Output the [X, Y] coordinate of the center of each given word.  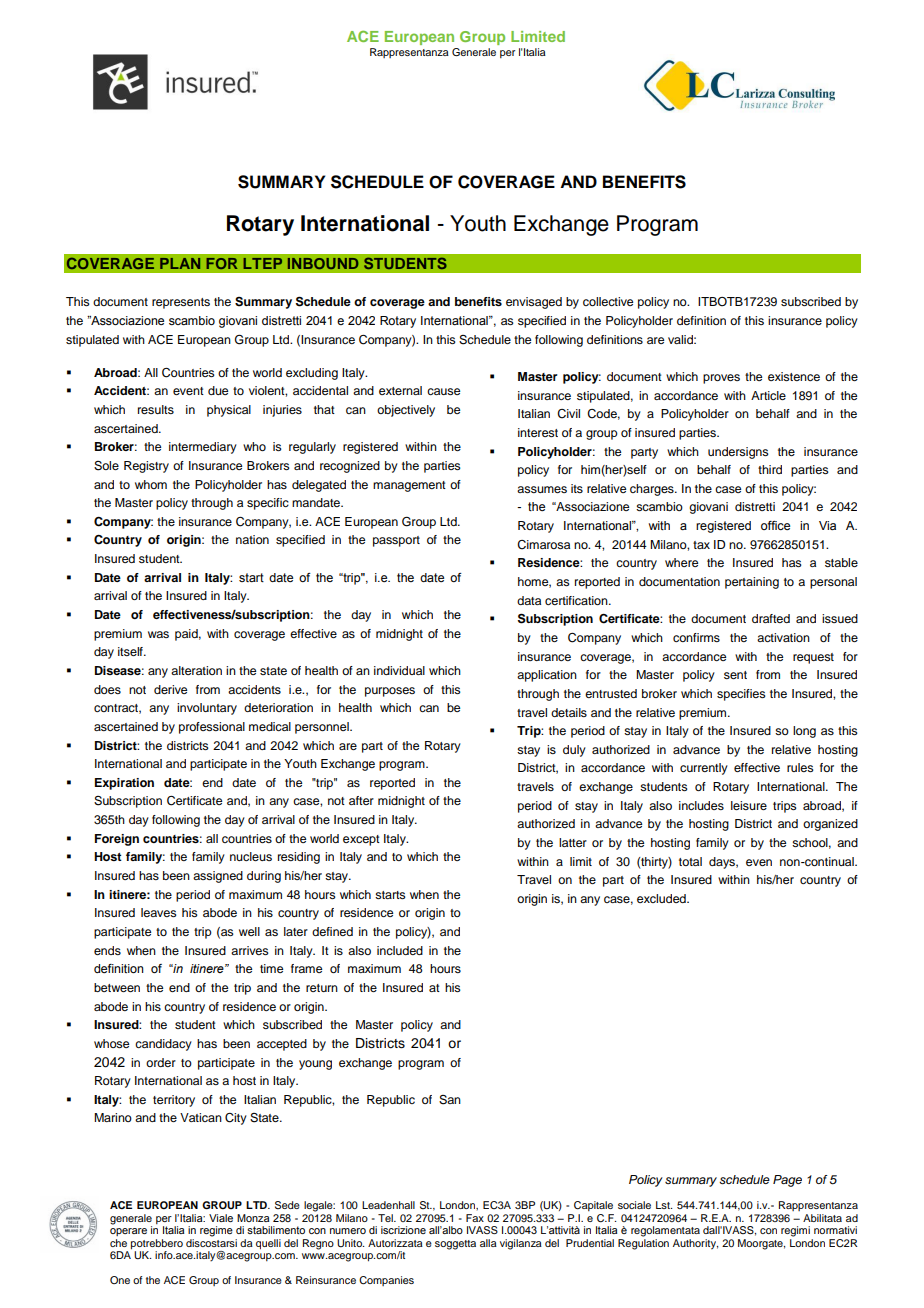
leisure [749, 805]
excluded [662, 898]
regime [216, 1231]
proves [721, 379]
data [529, 600]
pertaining [752, 583]
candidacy [163, 1045]
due [218, 390]
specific [268, 504]
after [361, 800]
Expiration [124, 784]
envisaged [534, 303]
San [450, 1100]
